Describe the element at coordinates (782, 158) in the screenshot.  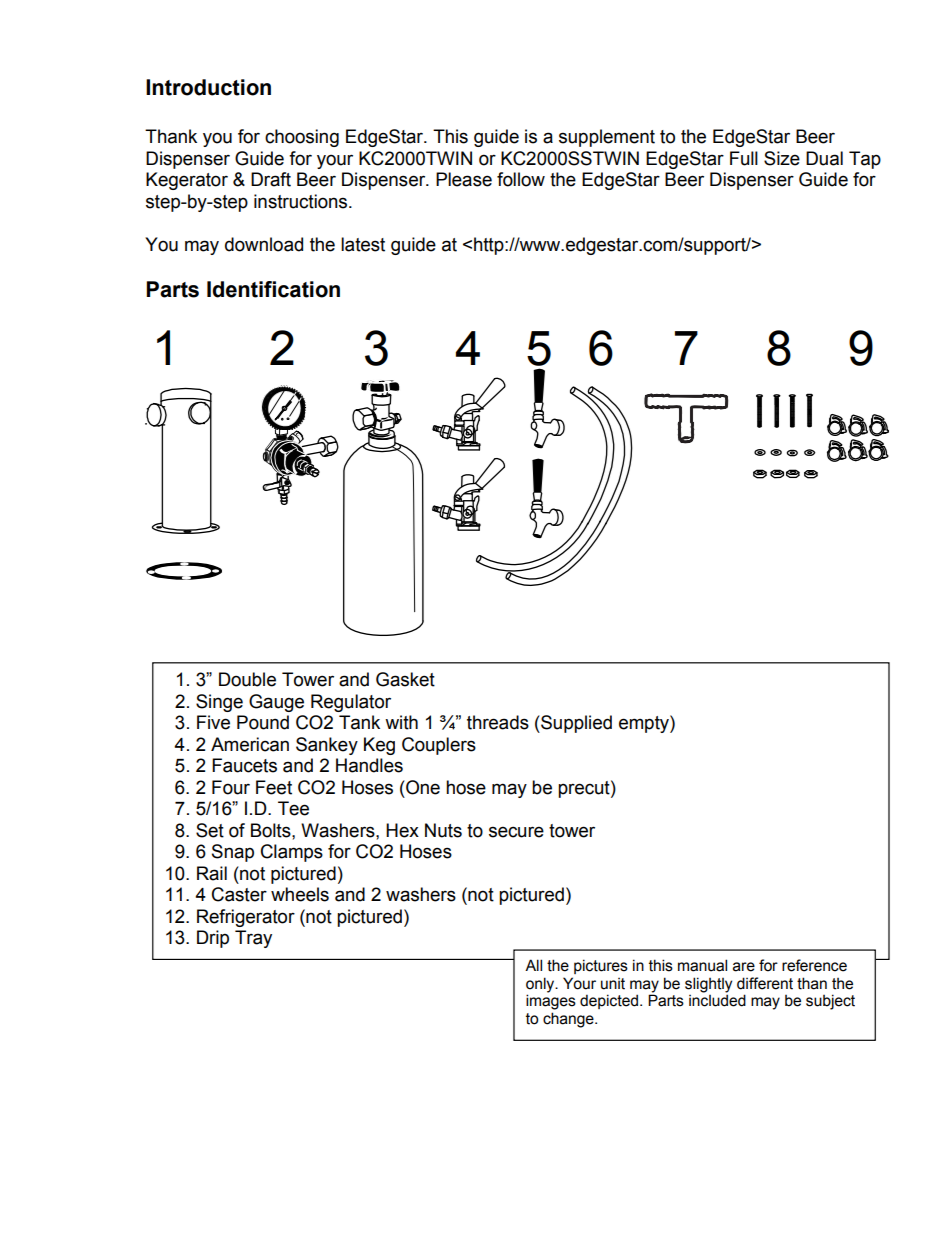
I see `Size` at that location.
